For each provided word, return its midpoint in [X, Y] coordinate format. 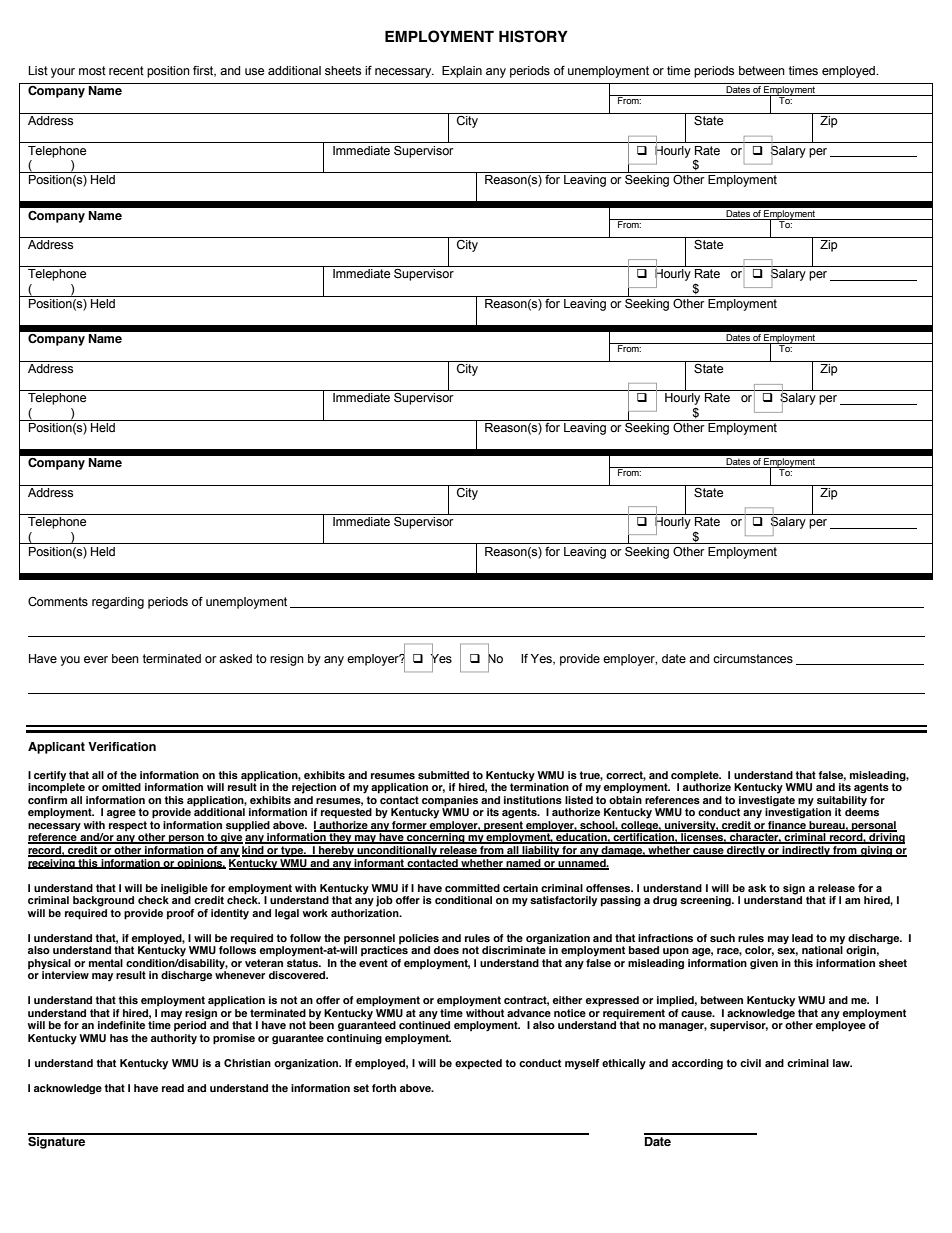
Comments [58, 602]
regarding [118, 603]
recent [126, 71]
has [119, 1038]
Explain [462, 72]
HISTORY [533, 36]
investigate [767, 801]
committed [472, 888]
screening [706, 901]
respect [128, 827]
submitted [443, 775]
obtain [625, 798]
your [63, 73]
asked [235, 659]
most [92, 71]
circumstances [753, 659]
